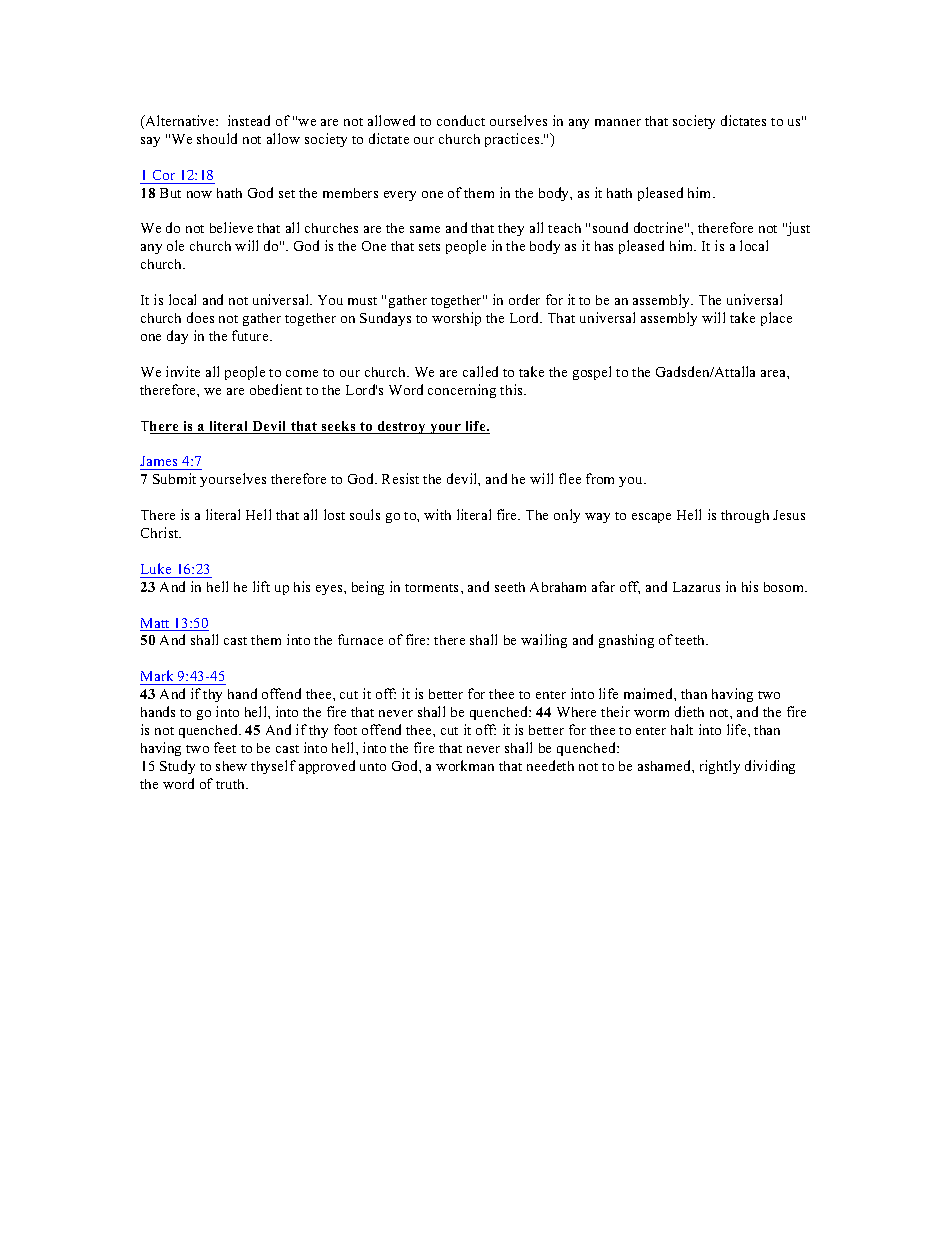 This document has height=1233, width=952. What do you see at coordinates (402, 427) in the document?
I see `destroy` at bounding box center [402, 427].
